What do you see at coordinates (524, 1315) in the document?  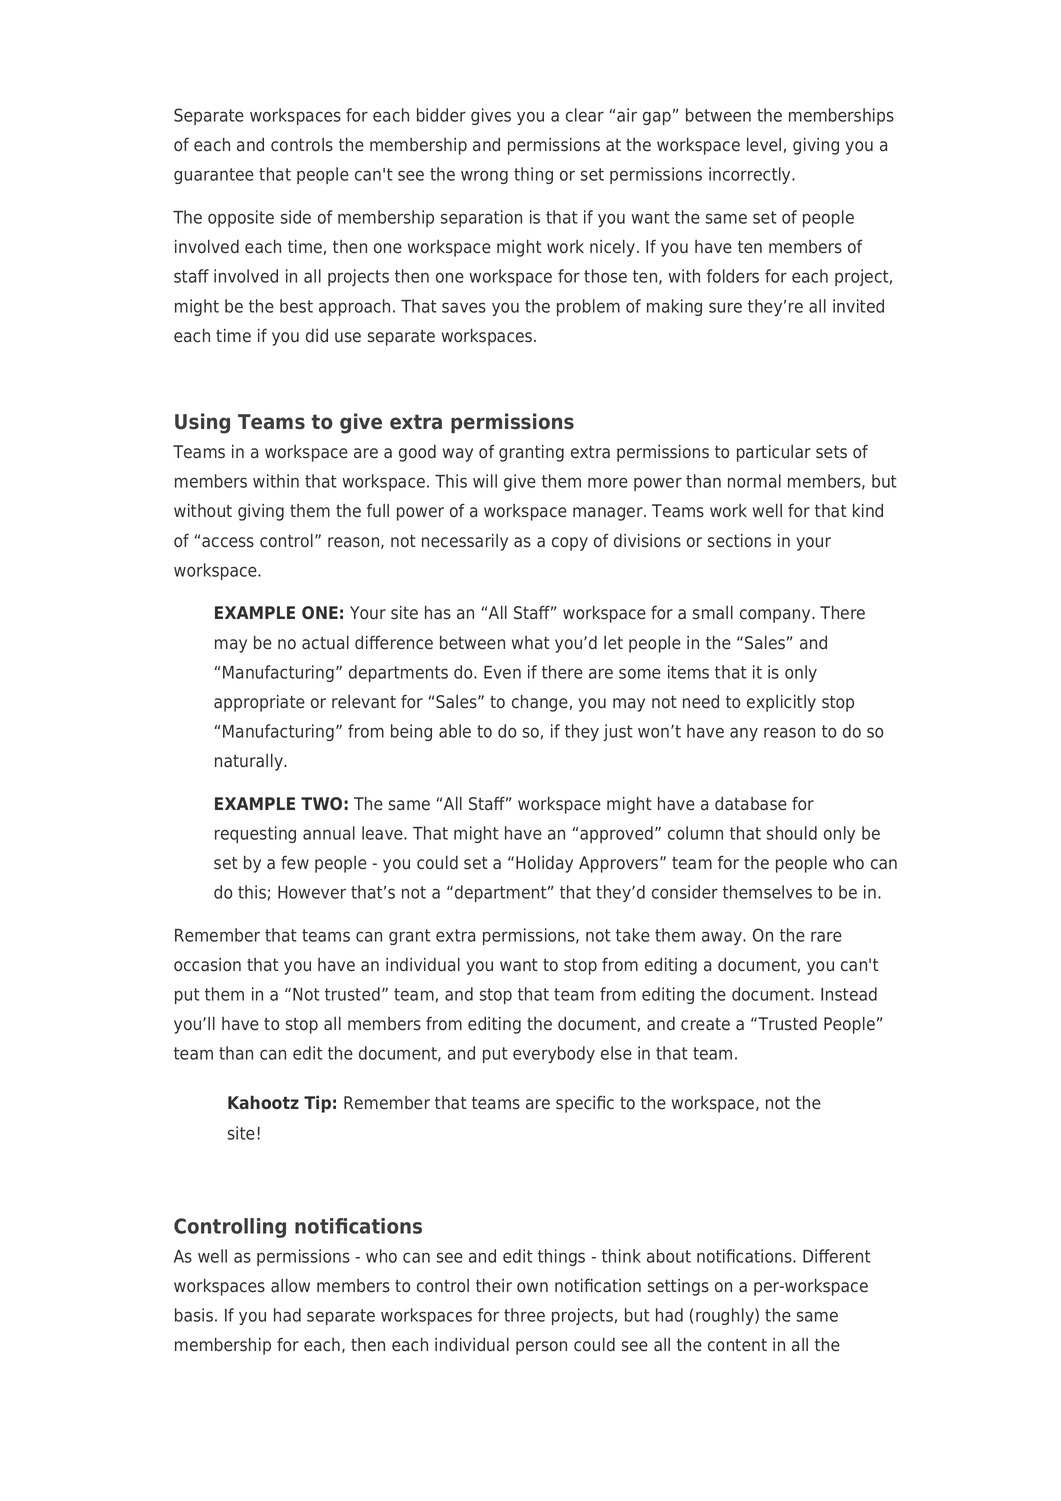 I see `three` at bounding box center [524, 1315].
